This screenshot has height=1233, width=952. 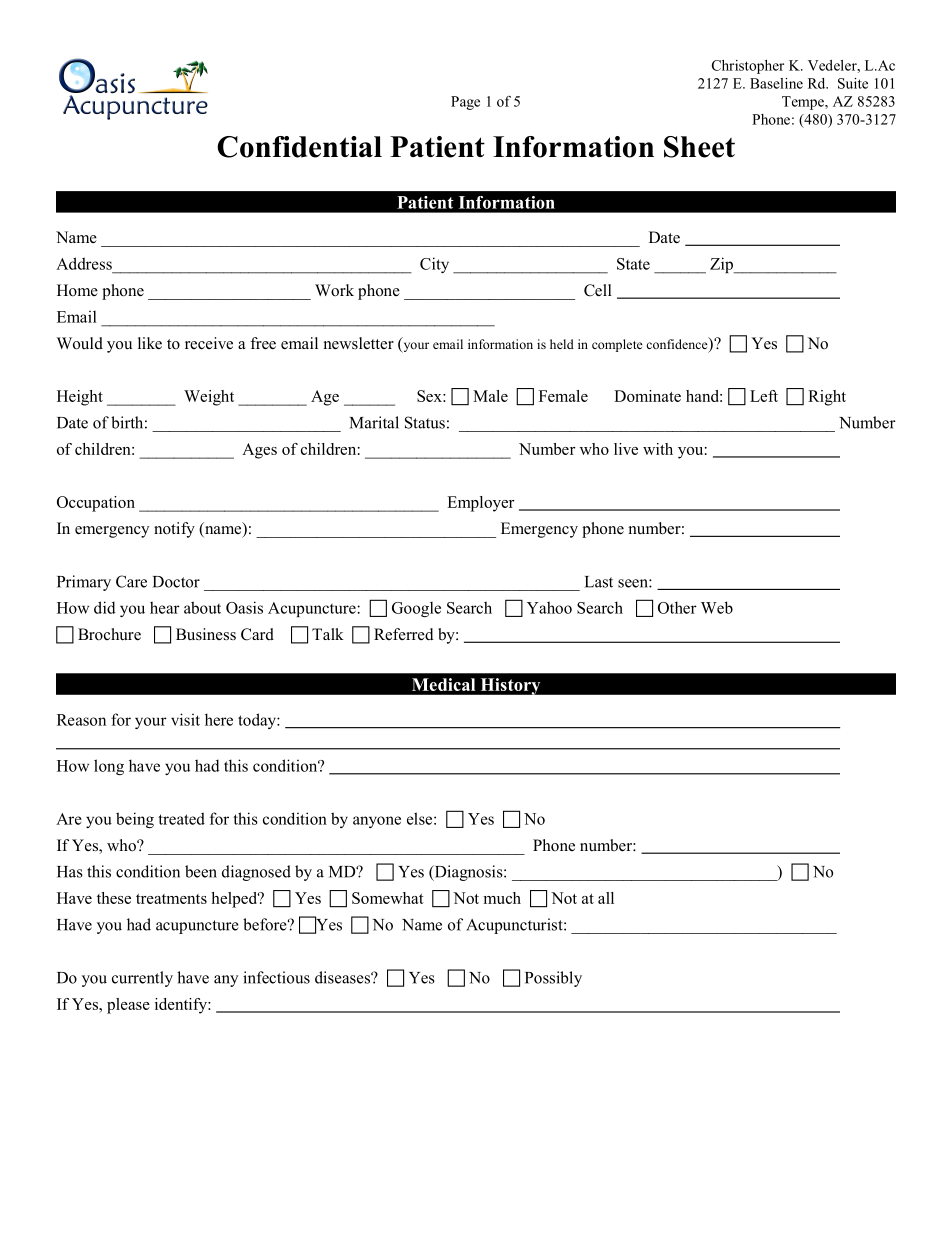 I want to click on Confidential, so click(x=299, y=147).
